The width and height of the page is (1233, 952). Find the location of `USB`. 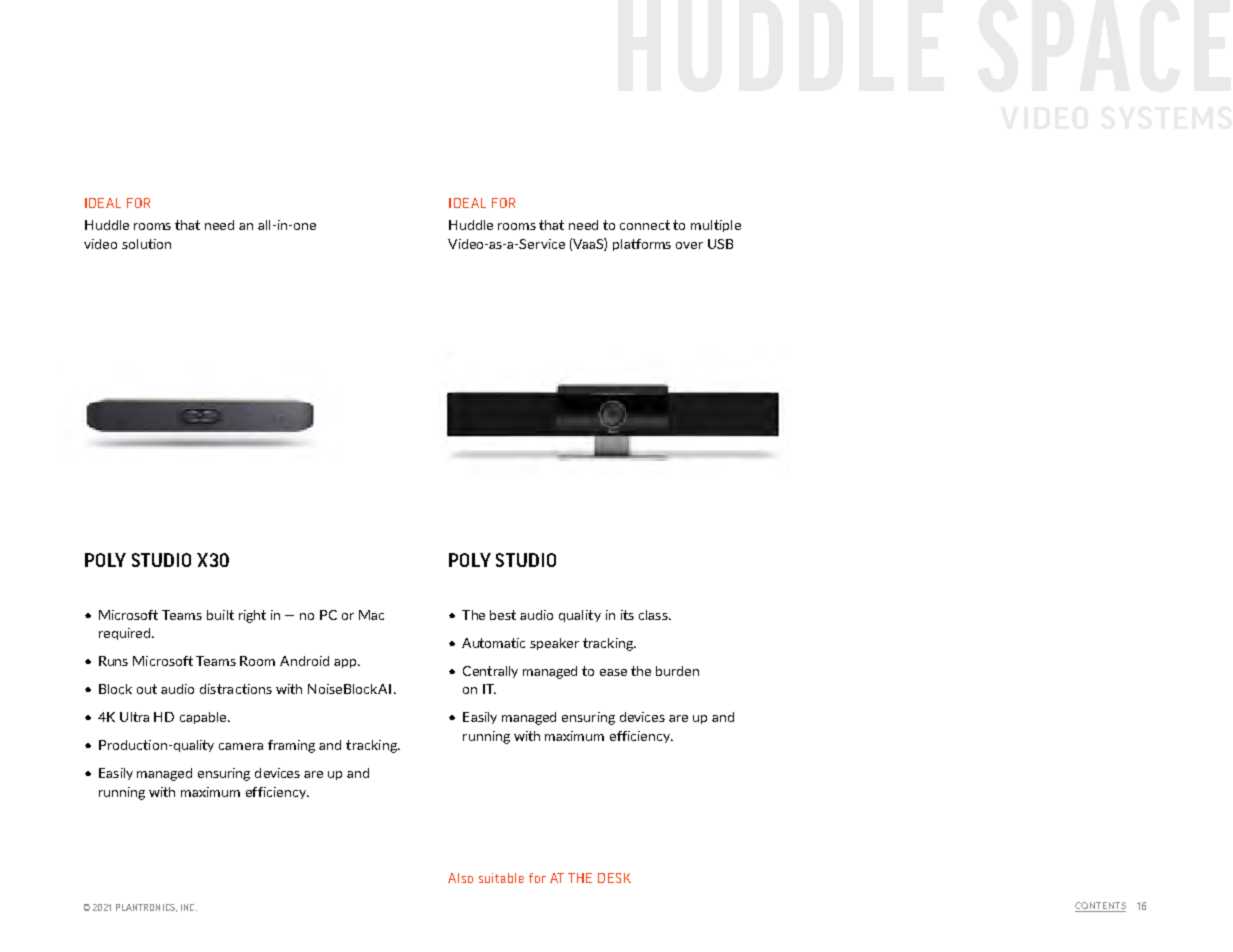

USB is located at coordinates (720, 244).
